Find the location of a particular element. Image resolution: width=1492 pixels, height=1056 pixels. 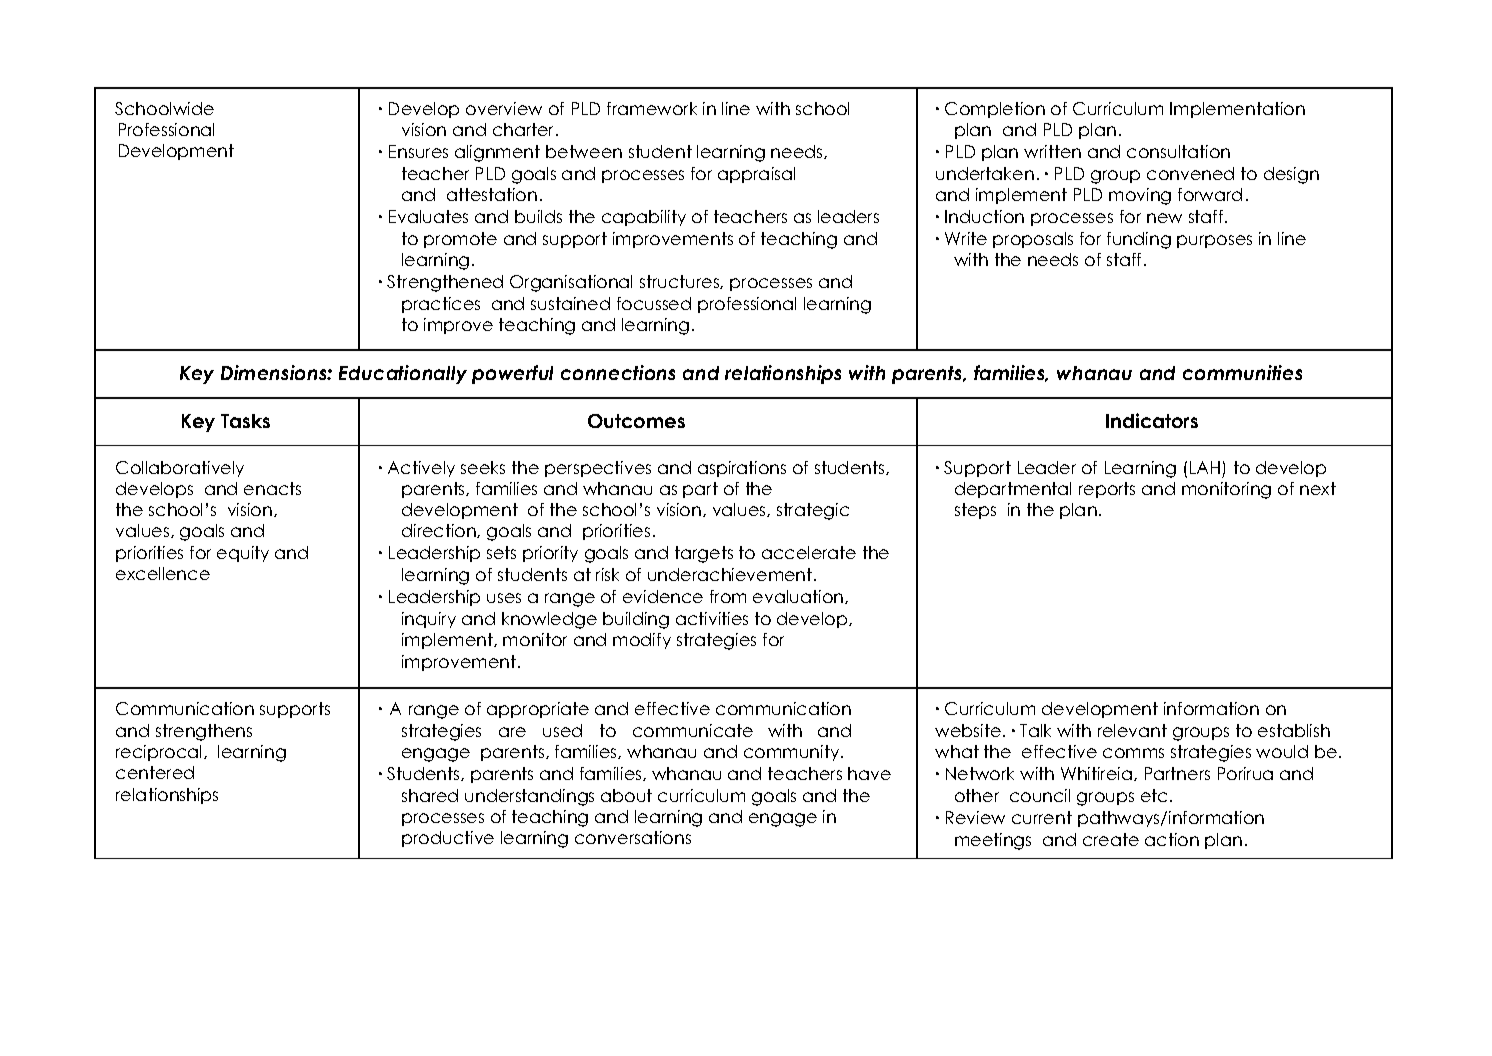

consultation is located at coordinates (1178, 151).
